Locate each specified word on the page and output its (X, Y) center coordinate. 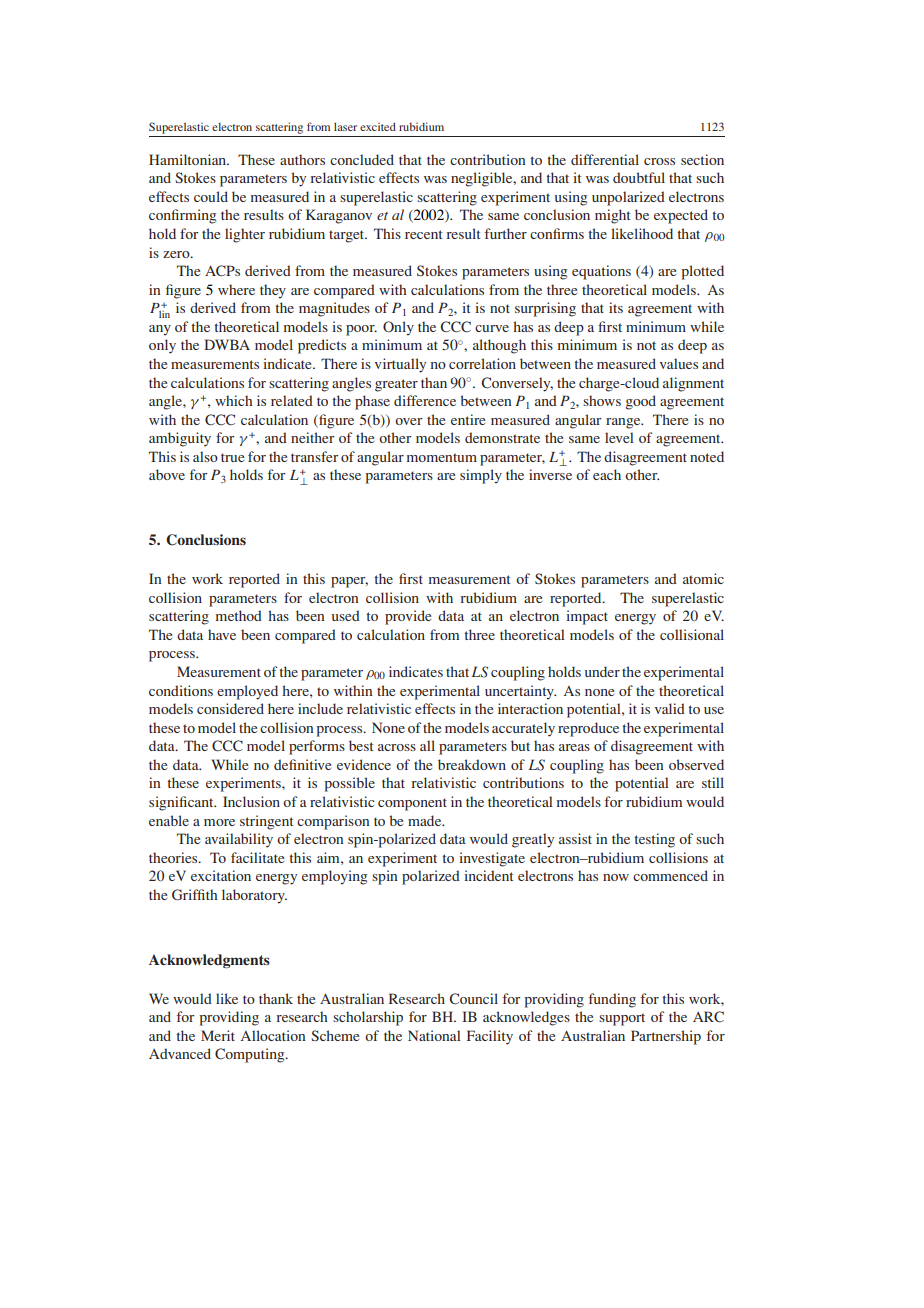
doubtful (639, 177)
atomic (703, 578)
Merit (218, 1035)
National (434, 1035)
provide (408, 617)
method (239, 615)
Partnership (666, 1037)
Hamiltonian (189, 159)
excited (378, 126)
